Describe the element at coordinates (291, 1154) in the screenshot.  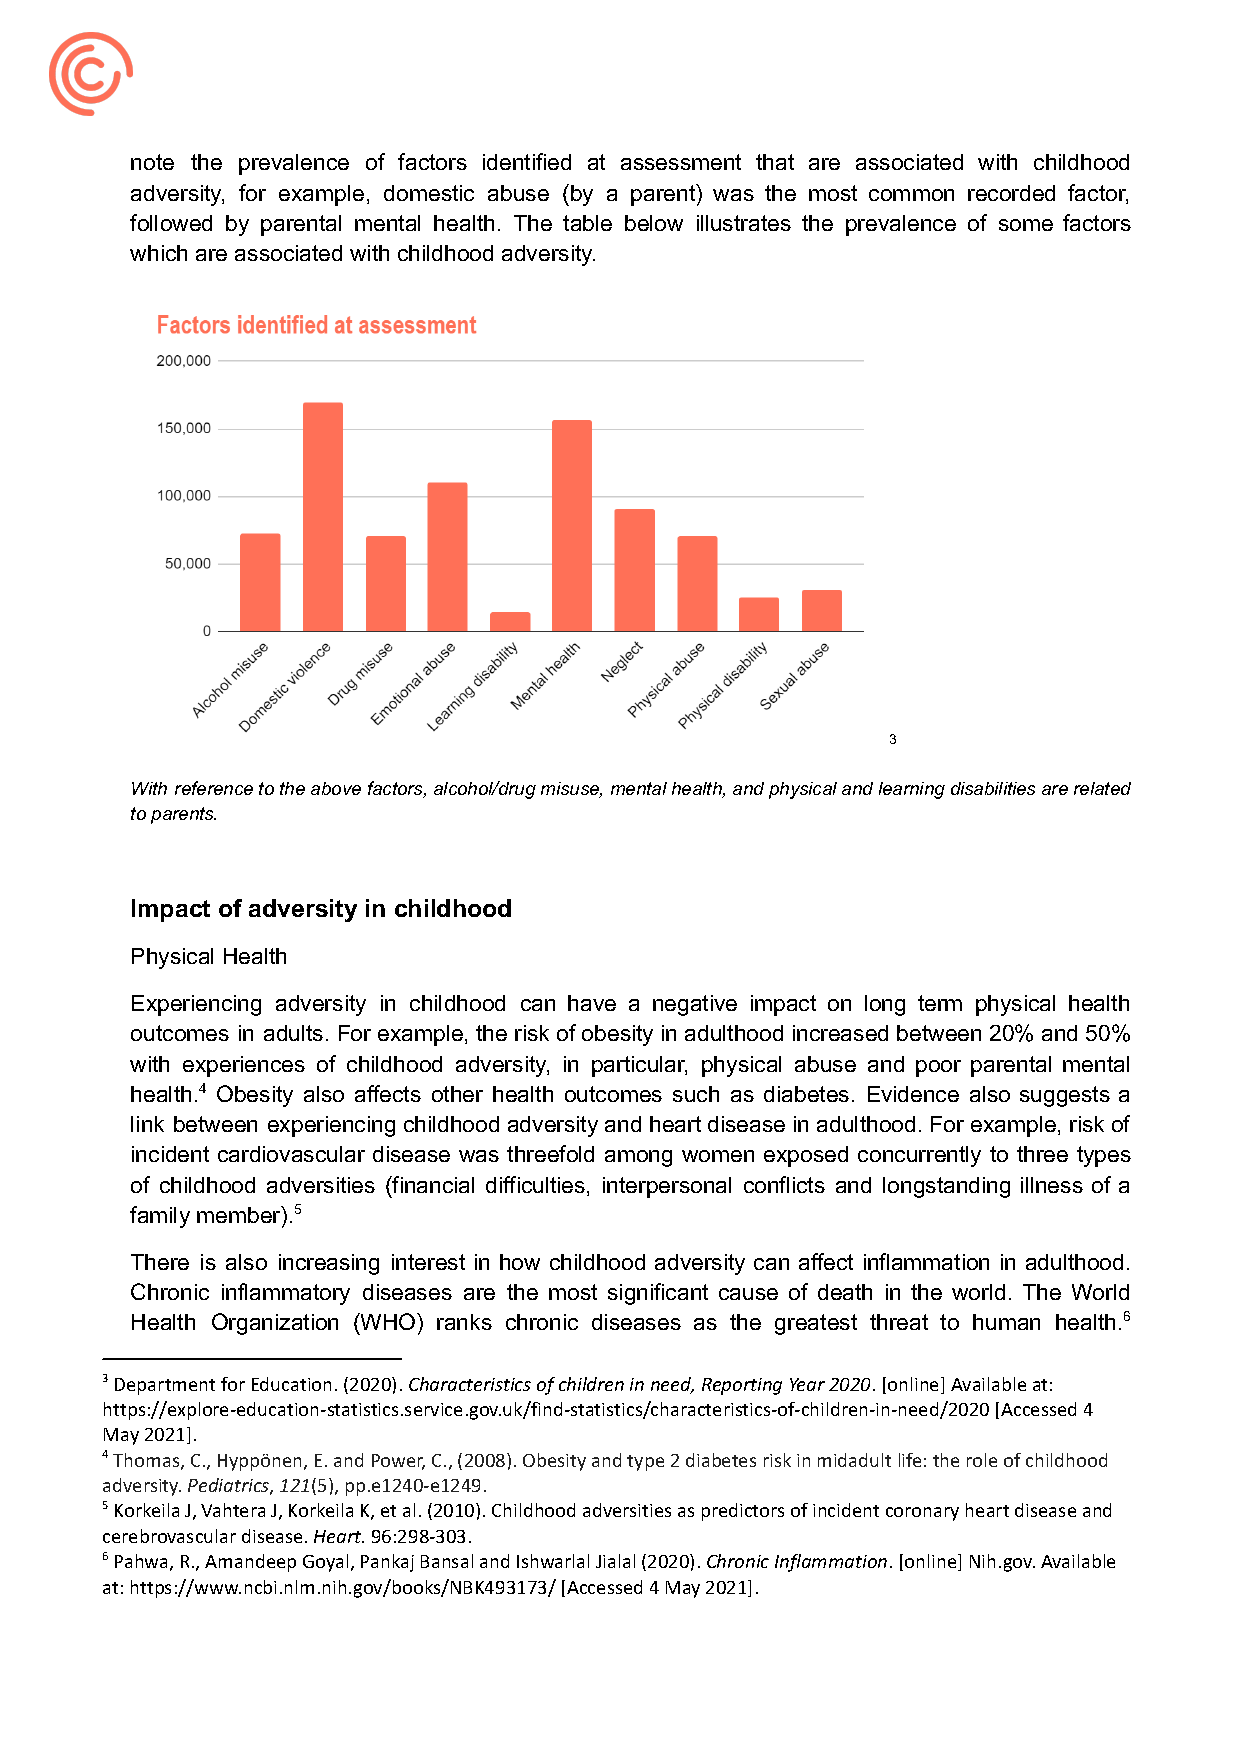
I see `cardiovascular` at that location.
